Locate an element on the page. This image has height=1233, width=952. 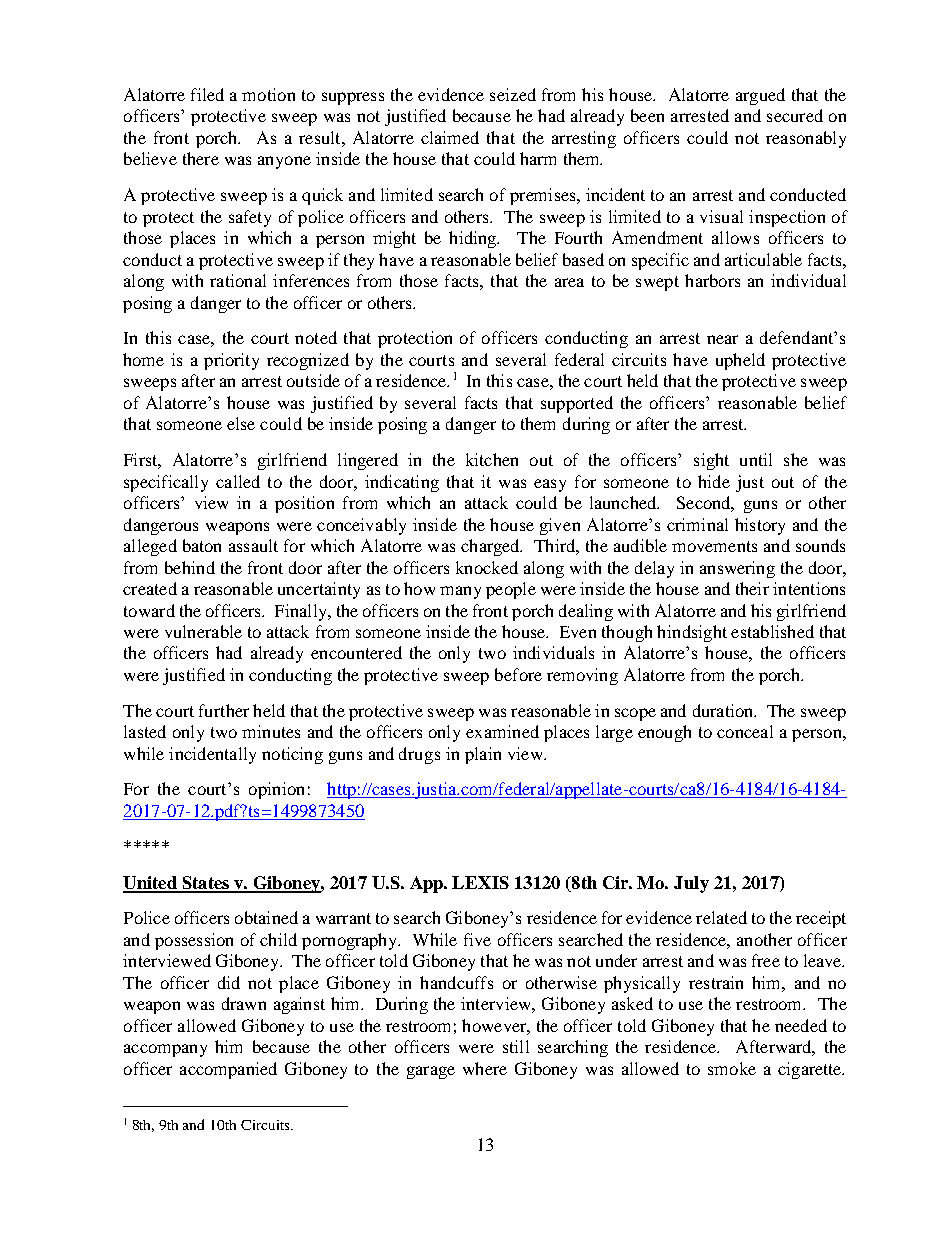
argued is located at coordinates (760, 96).
